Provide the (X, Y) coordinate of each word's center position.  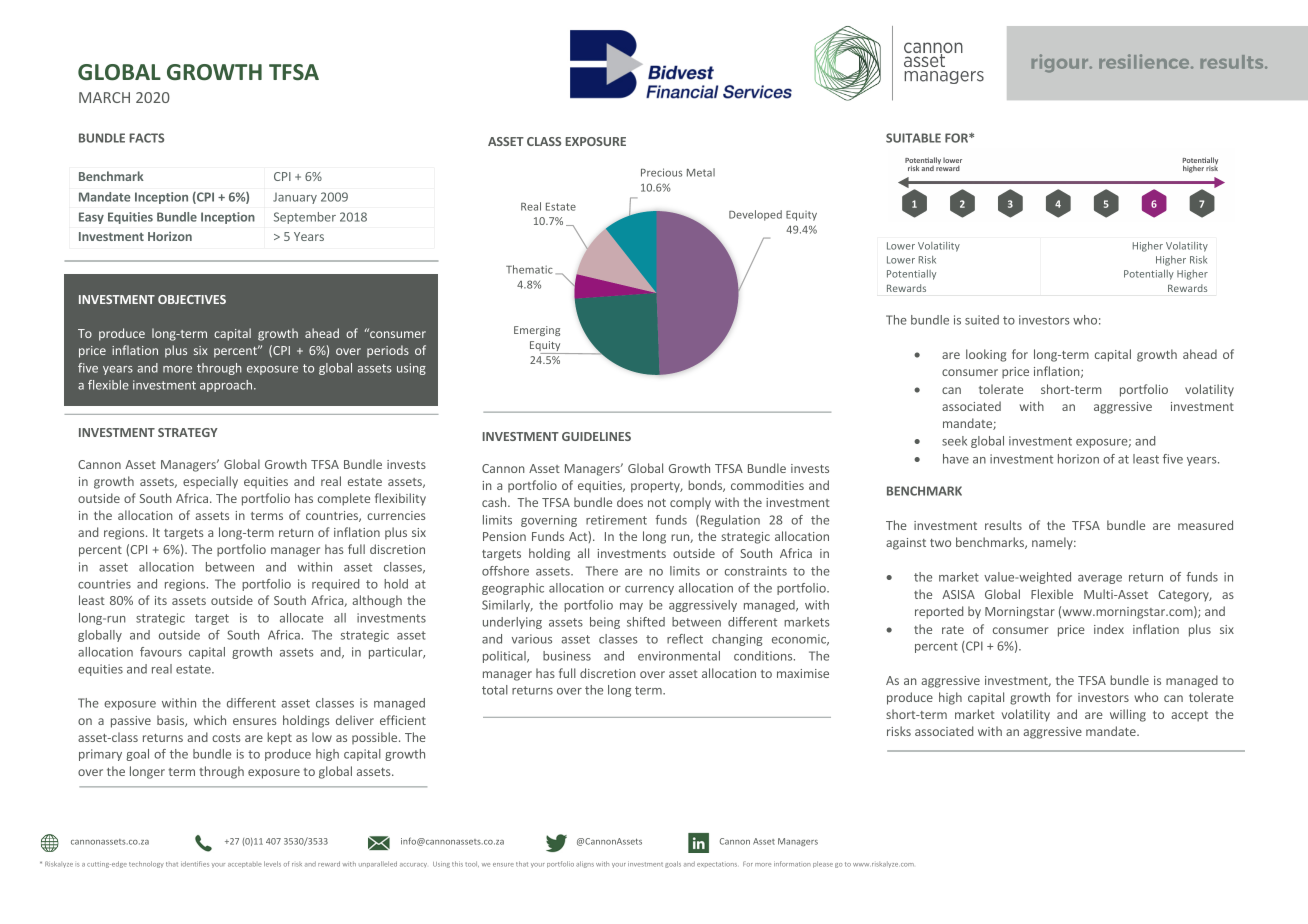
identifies (195, 864)
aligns (585, 864)
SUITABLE (913, 138)
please (823, 864)
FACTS (147, 138)
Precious (661, 172)
